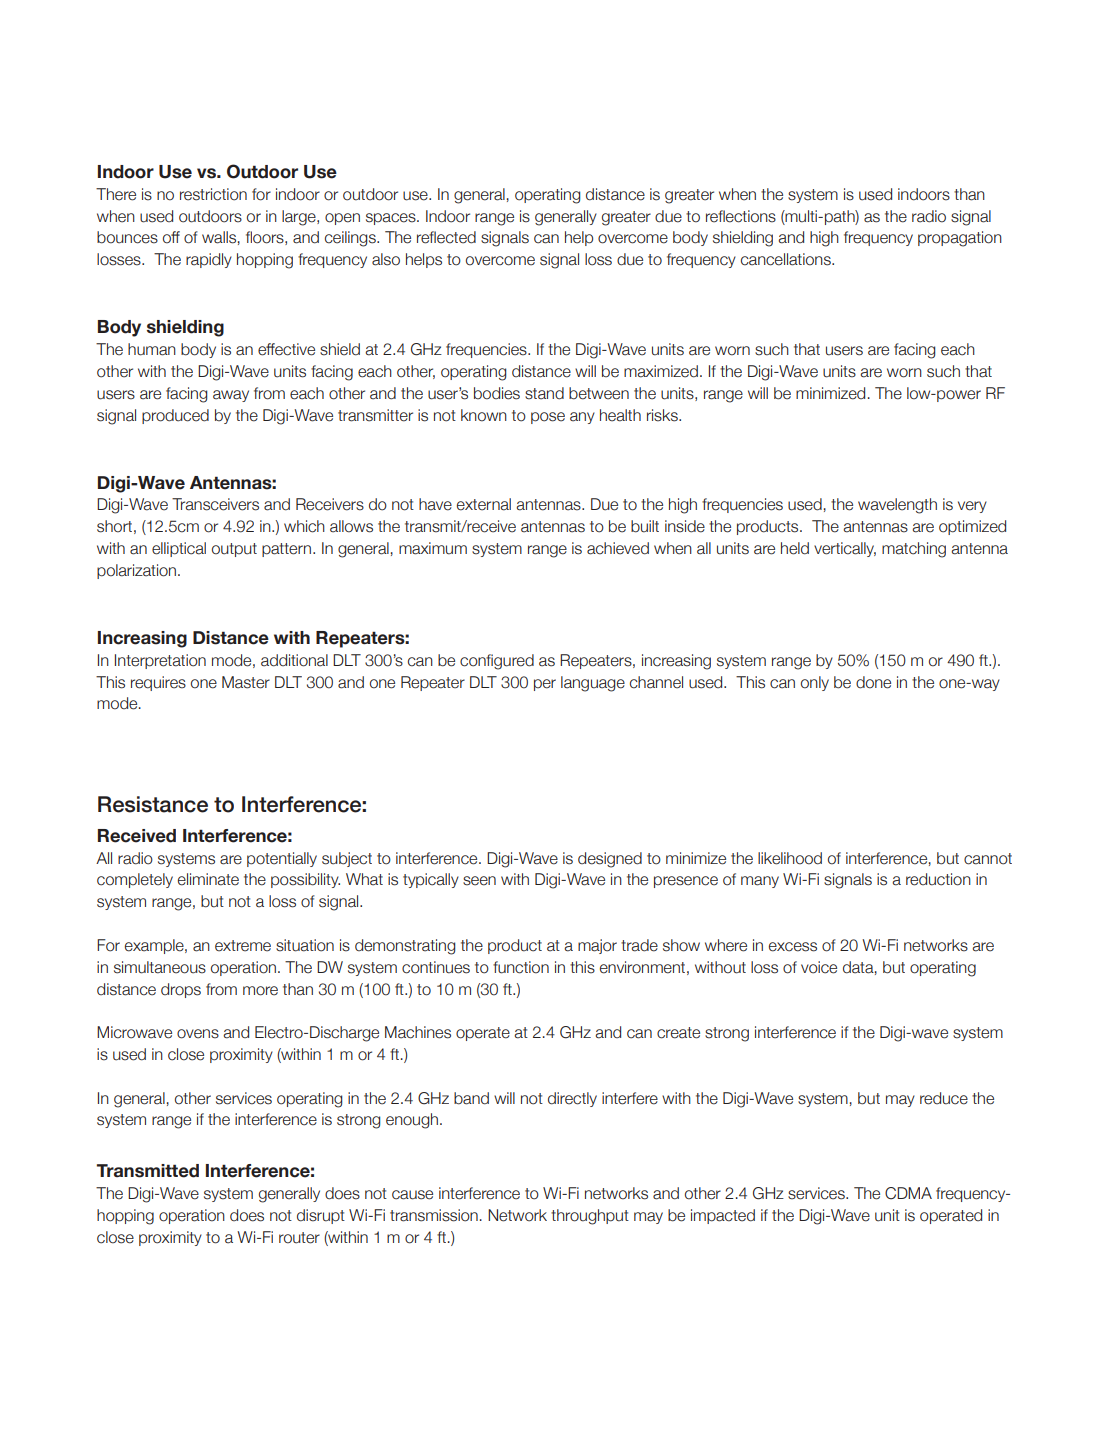 The width and height of the screenshot is (1112, 1439). What do you see at coordinates (215, 504) in the screenshot?
I see `Transceivers` at bounding box center [215, 504].
